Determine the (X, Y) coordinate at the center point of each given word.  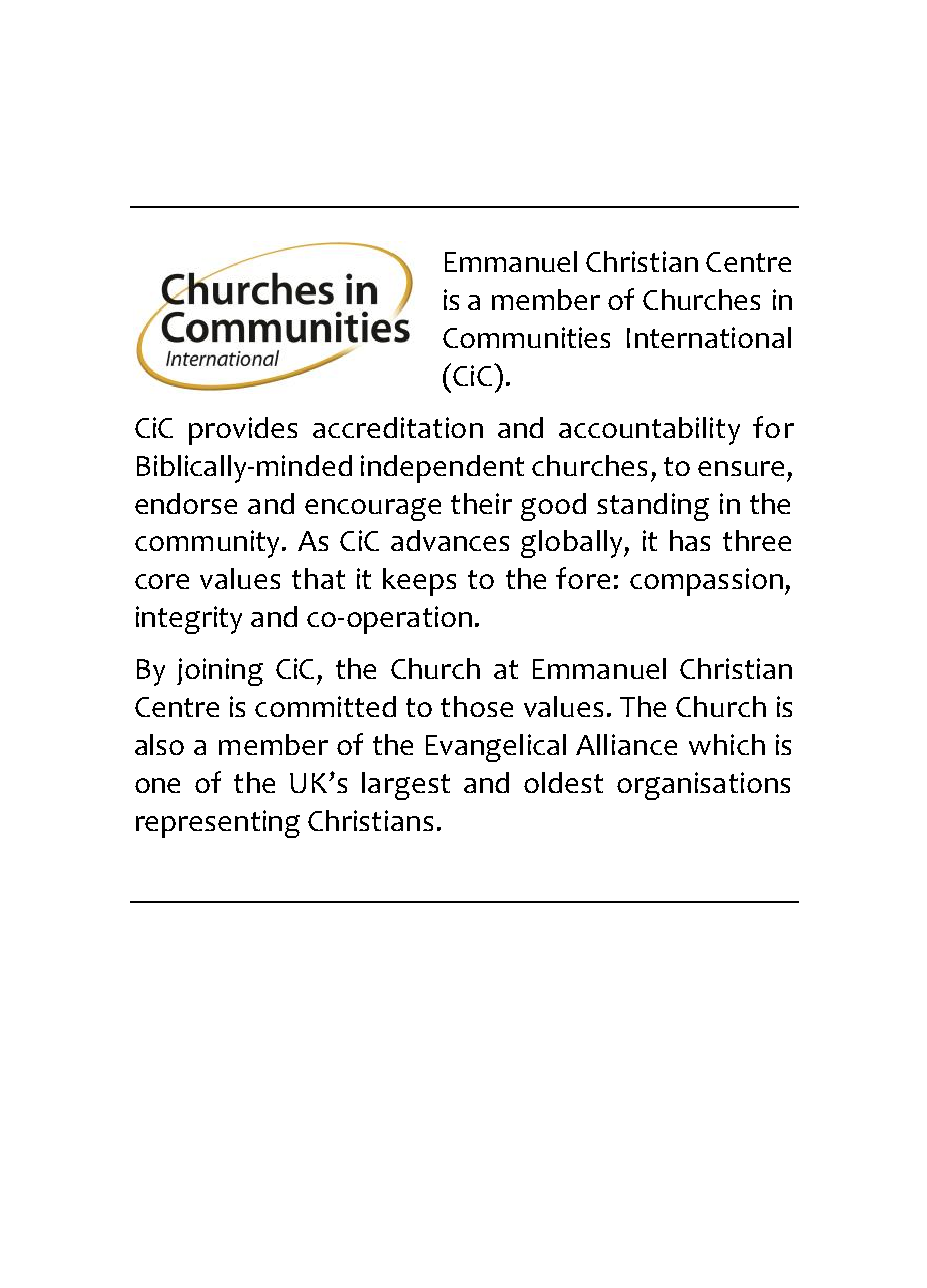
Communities (526, 337)
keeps (419, 582)
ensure (741, 468)
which (727, 744)
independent (442, 469)
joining (220, 672)
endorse (186, 503)
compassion (706, 582)
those (477, 706)
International (709, 337)
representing (218, 824)
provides (243, 431)
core (162, 581)
